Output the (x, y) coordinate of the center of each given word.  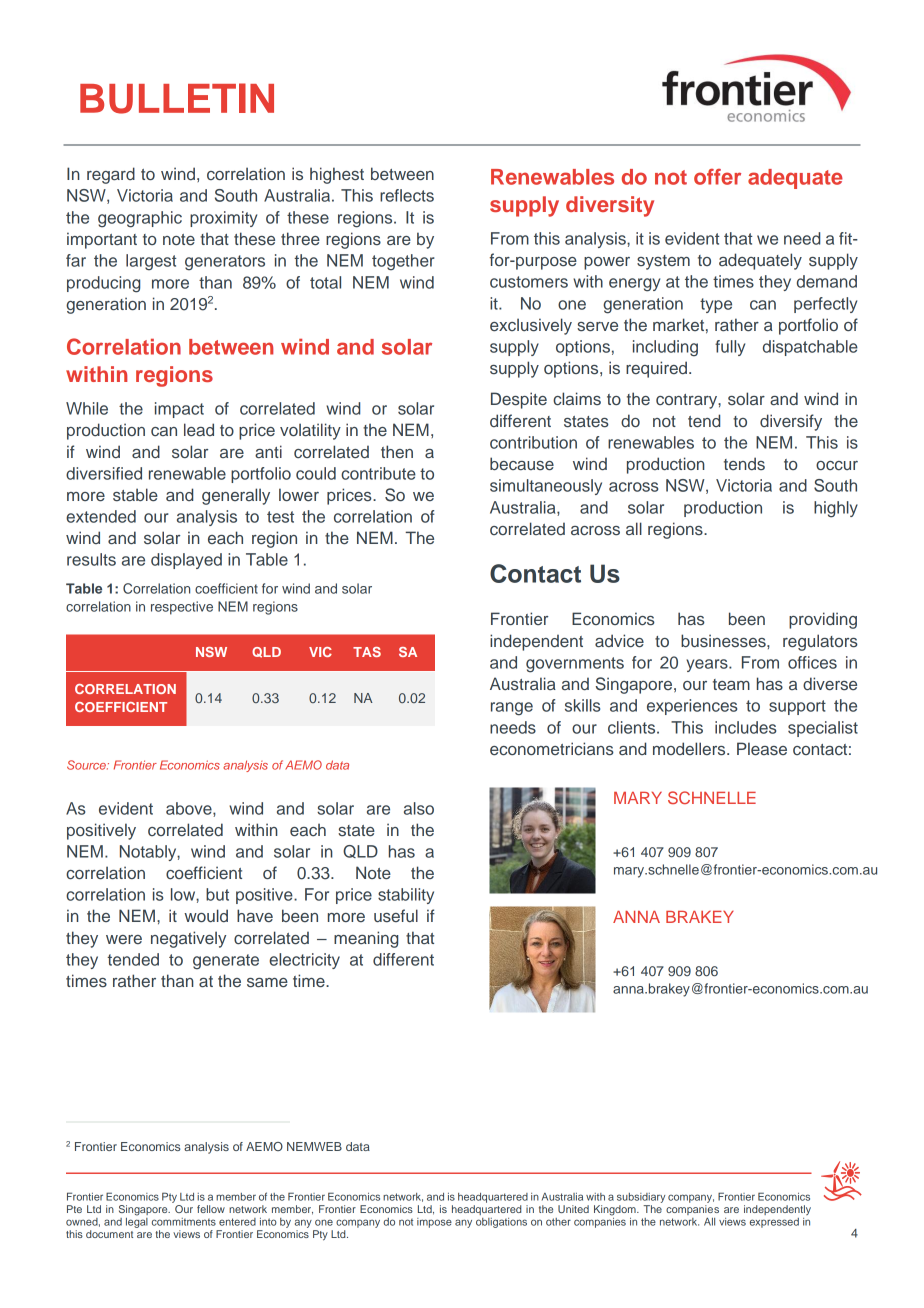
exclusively (531, 326)
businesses (724, 641)
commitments (184, 1222)
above (190, 809)
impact (179, 410)
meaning (366, 939)
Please (762, 748)
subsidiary (641, 1198)
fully (730, 348)
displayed (186, 561)
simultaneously (546, 487)
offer (717, 177)
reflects (407, 195)
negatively (188, 939)
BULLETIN (177, 98)
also (419, 808)
